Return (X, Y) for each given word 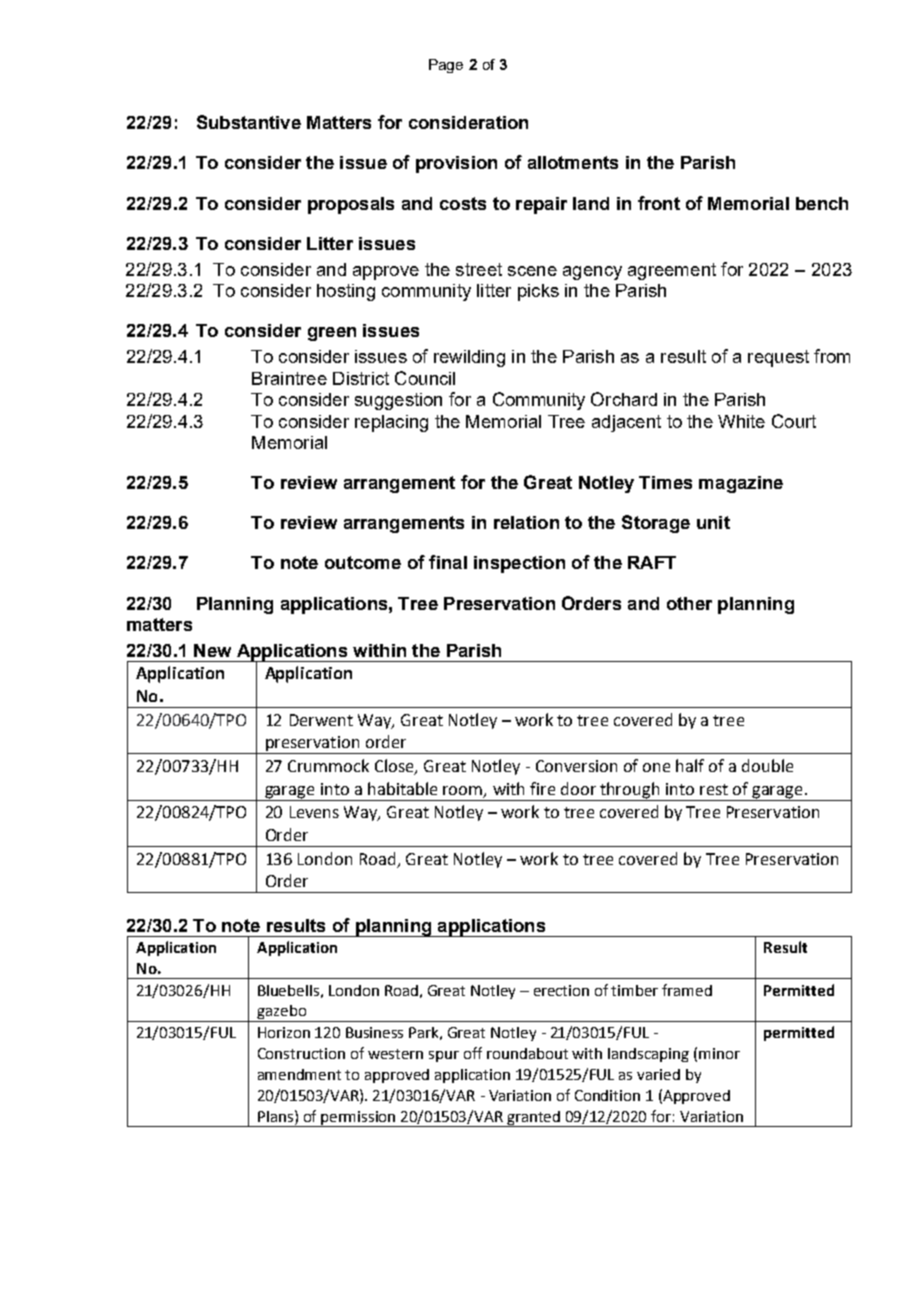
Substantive (249, 122)
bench (822, 203)
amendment (299, 1074)
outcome (363, 562)
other (689, 603)
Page (446, 66)
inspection (519, 564)
